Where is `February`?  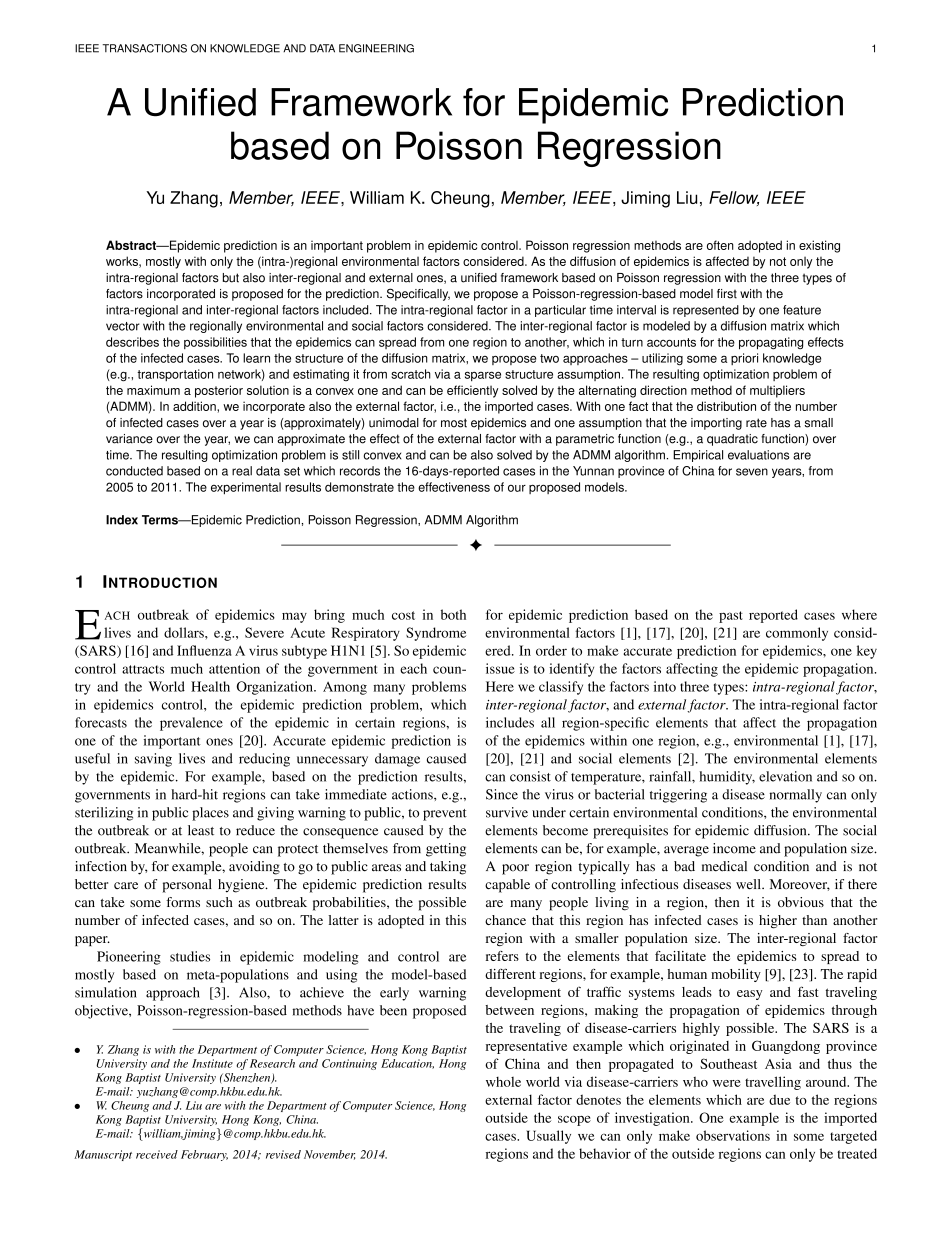 February is located at coordinates (204, 1155).
